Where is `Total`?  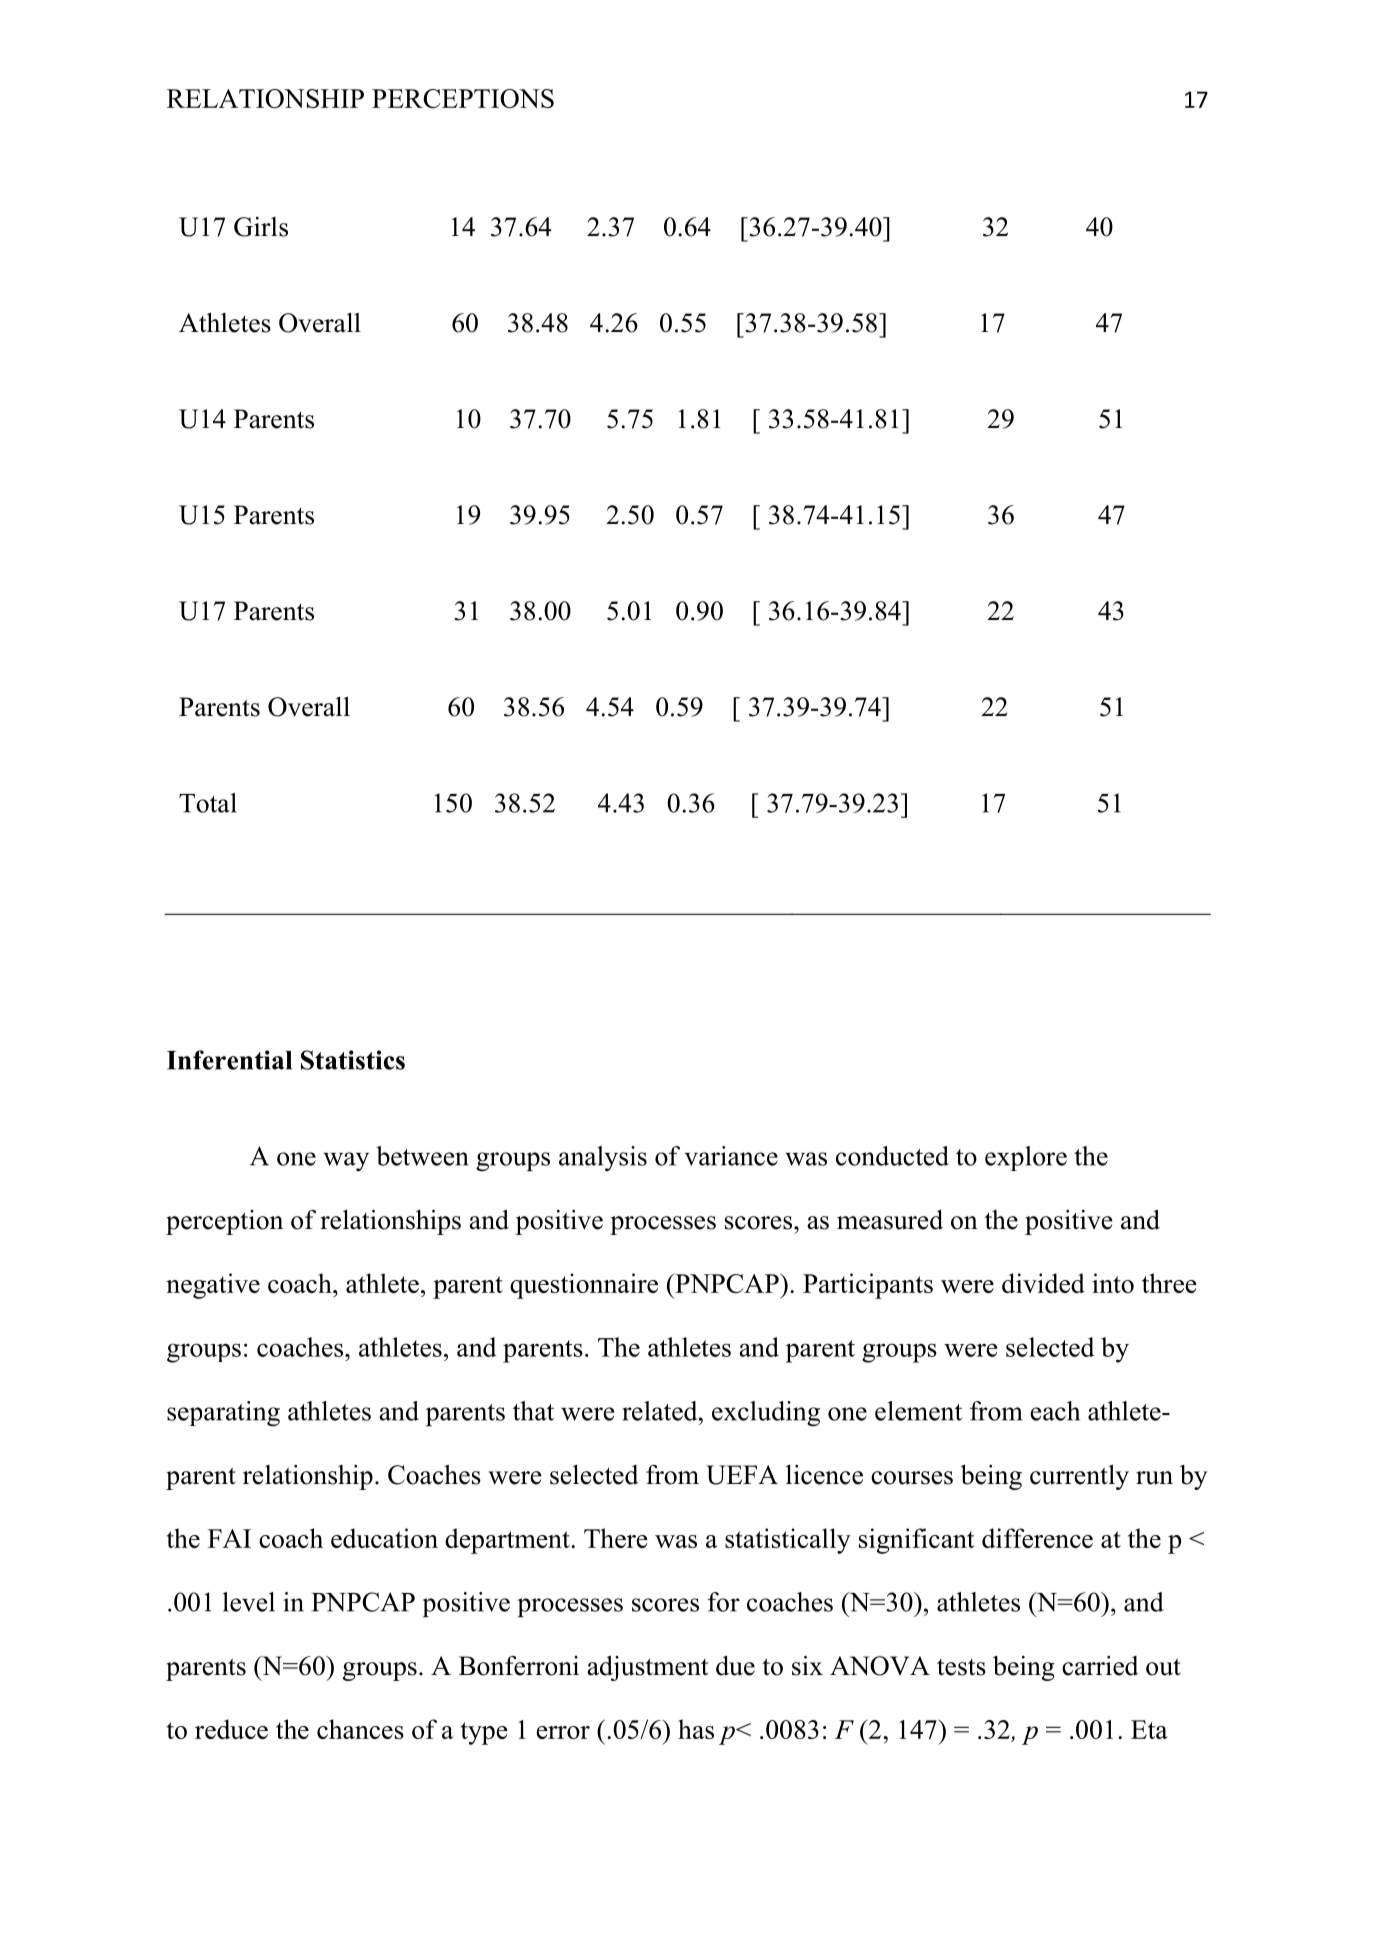
Total is located at coordinates (208, 803).
